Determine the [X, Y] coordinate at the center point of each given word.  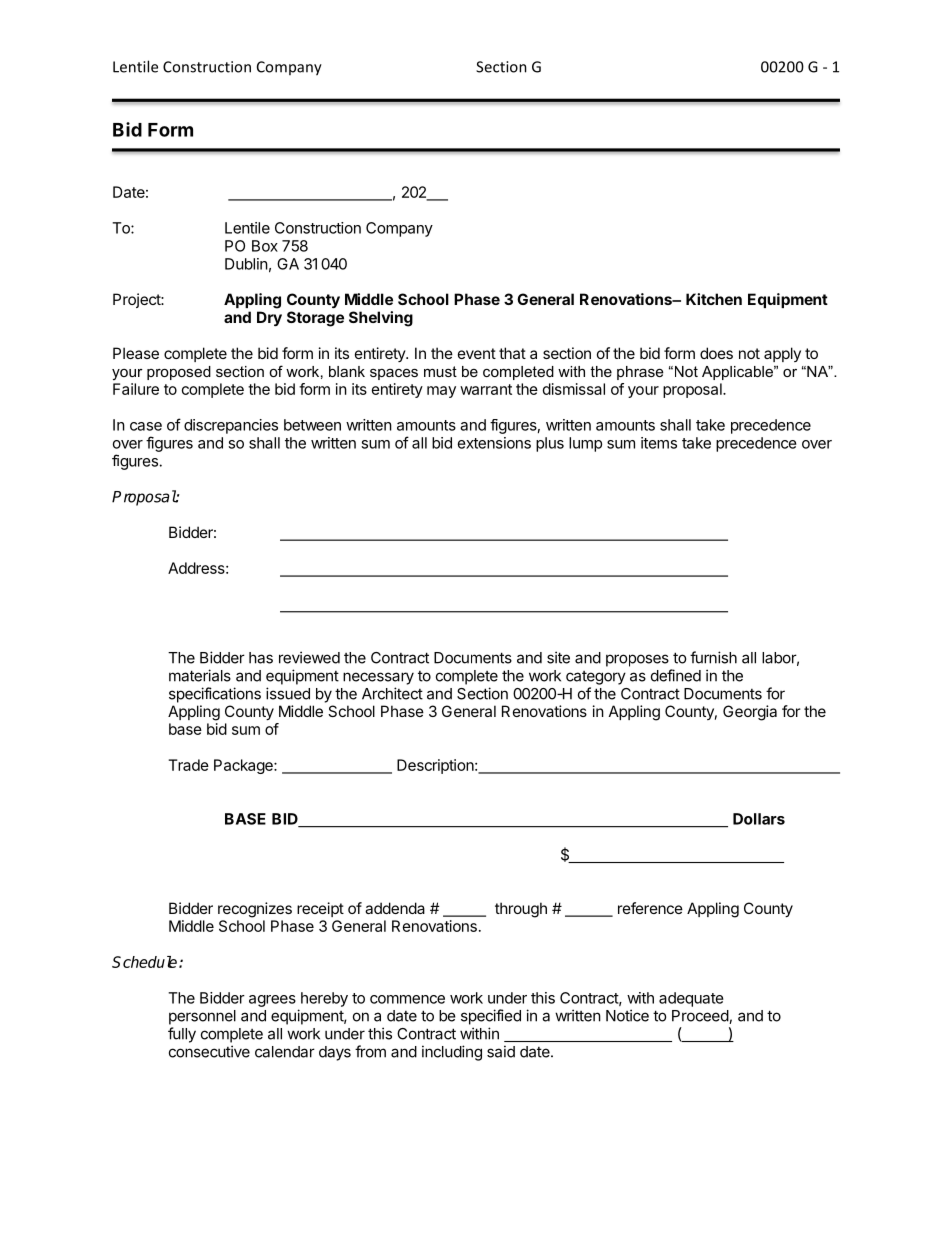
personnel [202, 1017]
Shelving [381, 319]
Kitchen [714, 299]
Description [435, 766]
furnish [713, 657]
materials [200, 675]
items [659, 443]
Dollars [759, 819]
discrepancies [231, 426]
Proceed [701, 1017]
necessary [378, 678]
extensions [494, 443]
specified [491, 1017]
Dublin [246, 264]
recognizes [255, 910]
